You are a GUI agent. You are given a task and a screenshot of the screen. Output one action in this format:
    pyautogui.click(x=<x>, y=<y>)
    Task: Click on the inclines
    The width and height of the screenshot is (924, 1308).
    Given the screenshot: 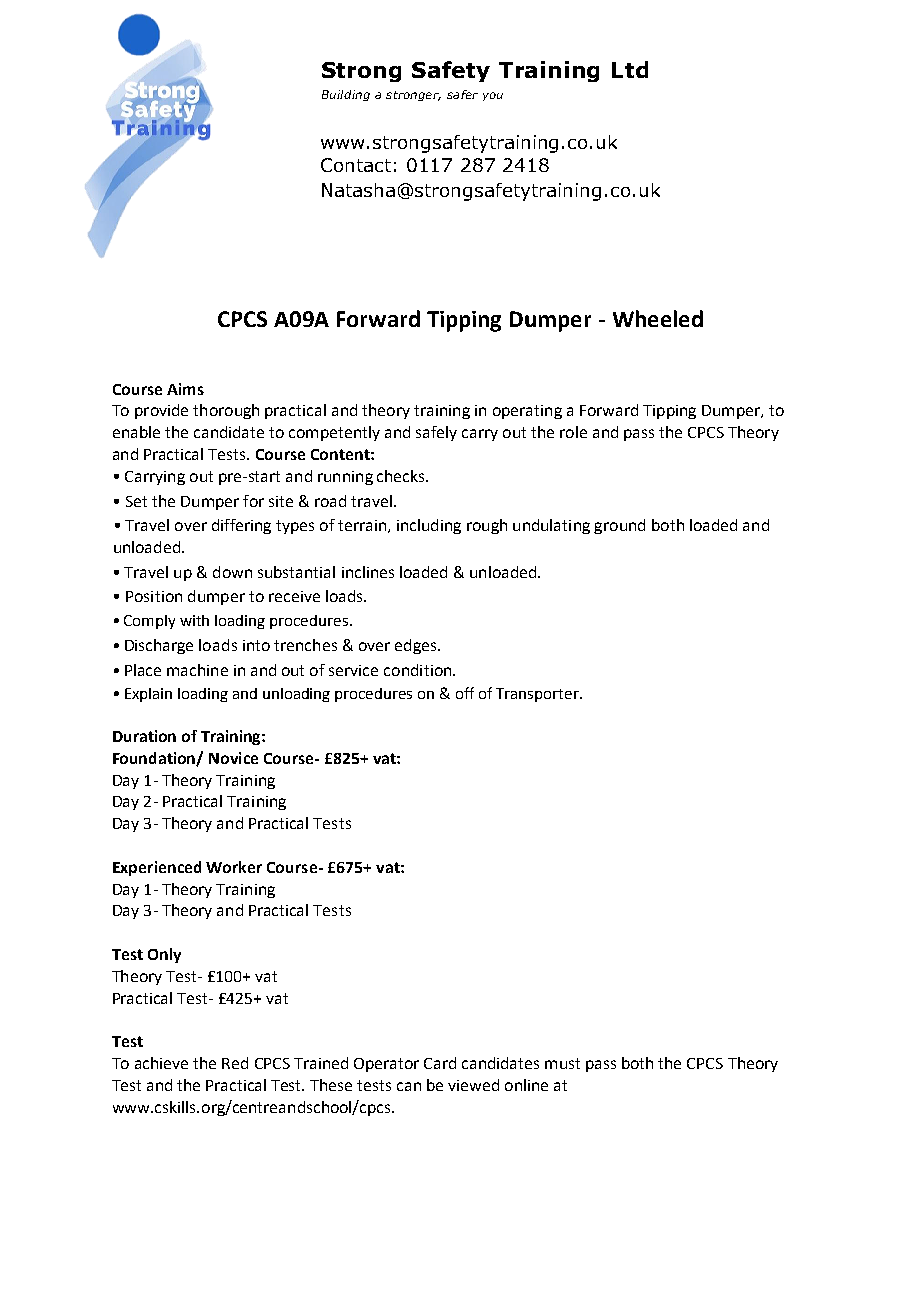 What is the action you would take?
    pyautogui.click(x=368, y=572)
